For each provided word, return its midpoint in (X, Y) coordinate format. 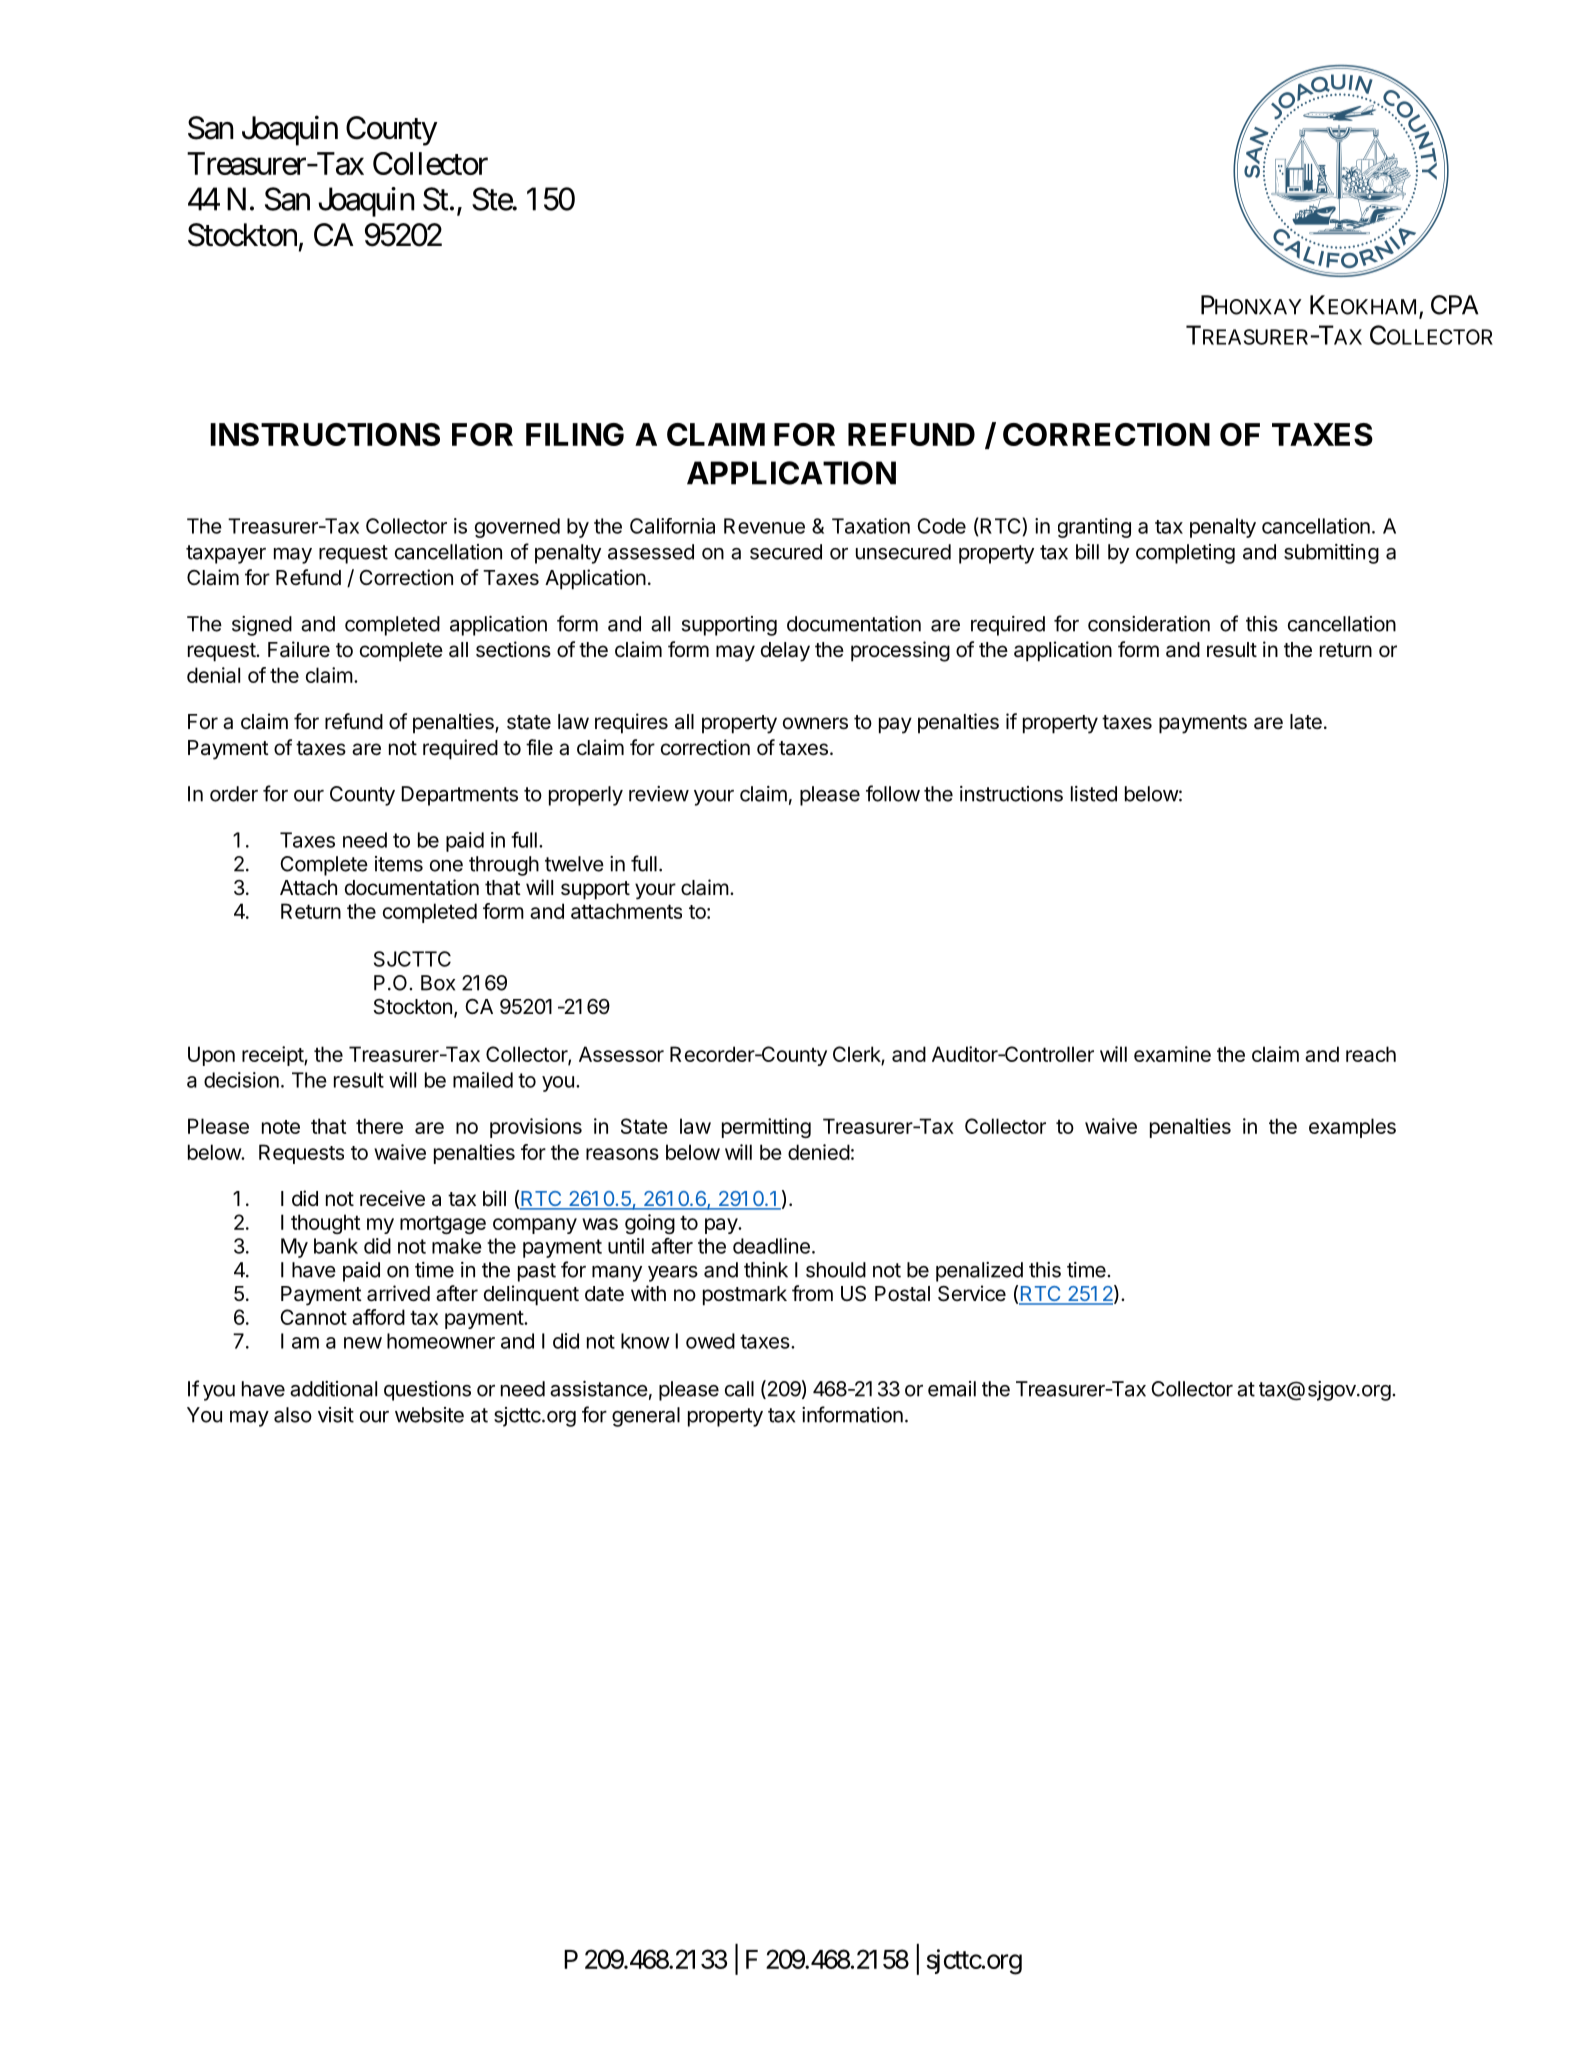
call (739, 1389)
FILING (575, 434)
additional (333, 1389)
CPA (1454, 305)
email (952, 1389)
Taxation (871, 526)
